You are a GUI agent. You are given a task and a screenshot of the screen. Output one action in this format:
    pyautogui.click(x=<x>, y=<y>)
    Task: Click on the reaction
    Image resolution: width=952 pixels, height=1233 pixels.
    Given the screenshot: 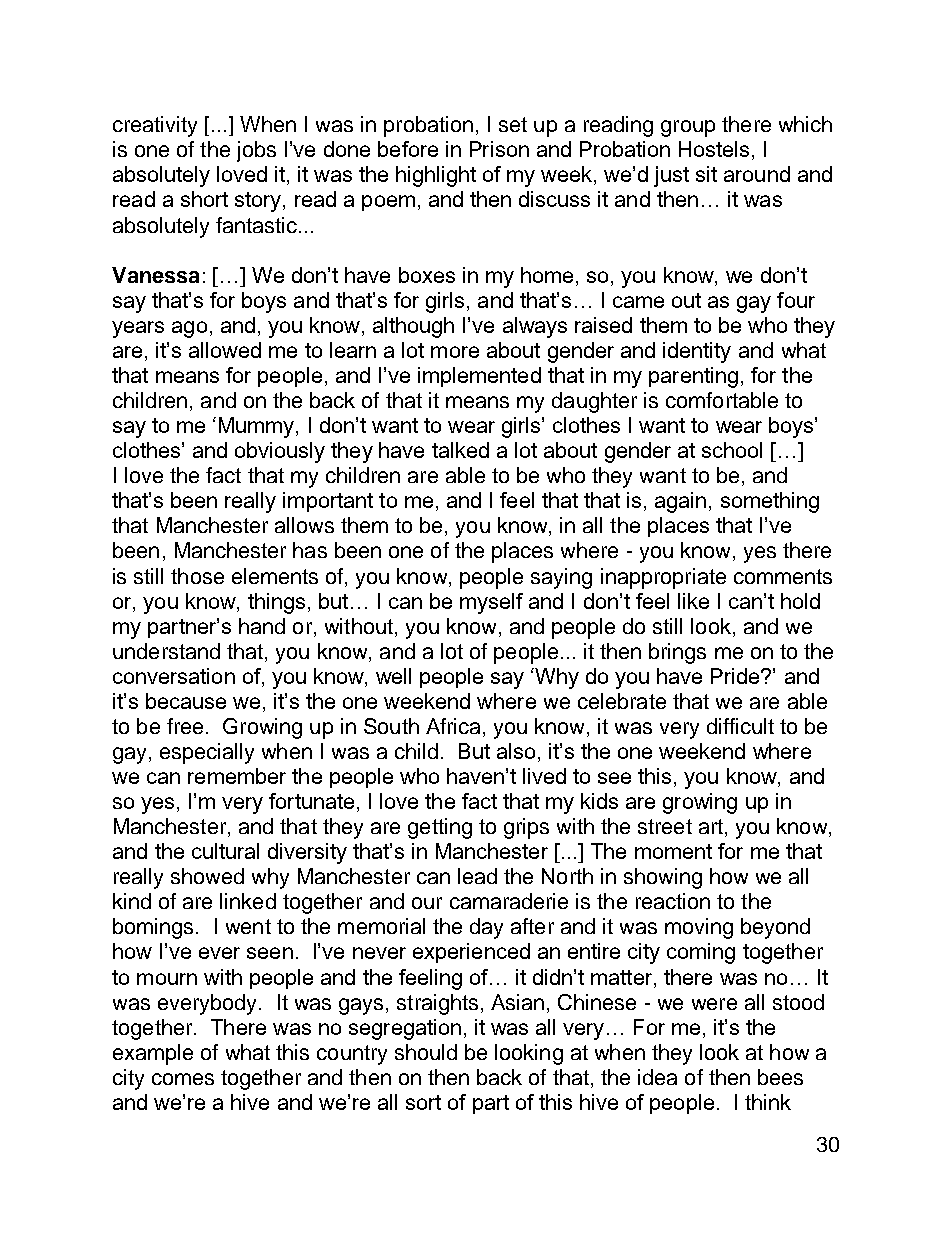 What is the action you would take?
    pyautogui.click(x=673, y=901)
